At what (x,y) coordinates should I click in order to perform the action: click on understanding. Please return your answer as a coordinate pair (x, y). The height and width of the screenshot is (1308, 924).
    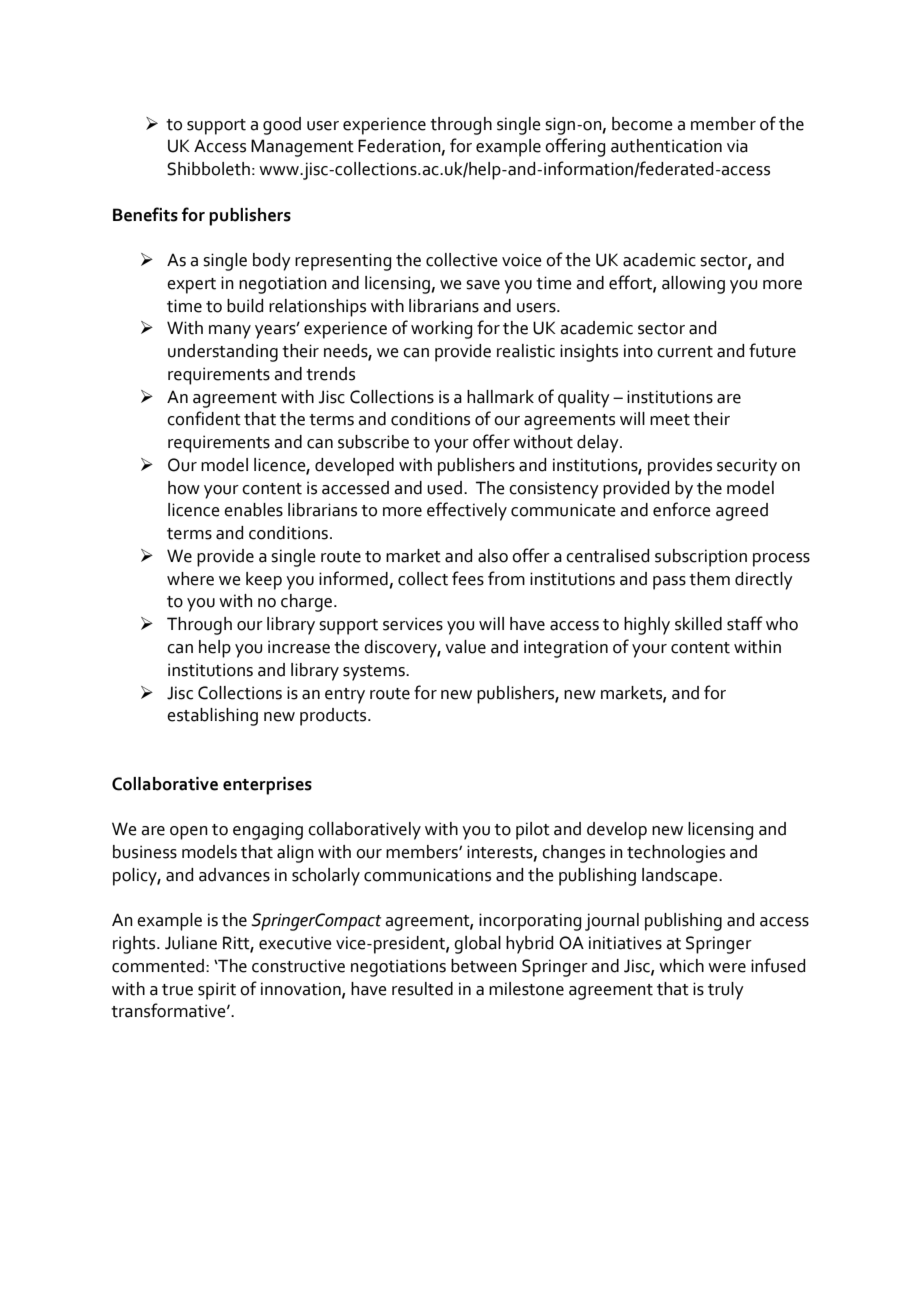
    Looking at the image, I should click on (223, 353).
